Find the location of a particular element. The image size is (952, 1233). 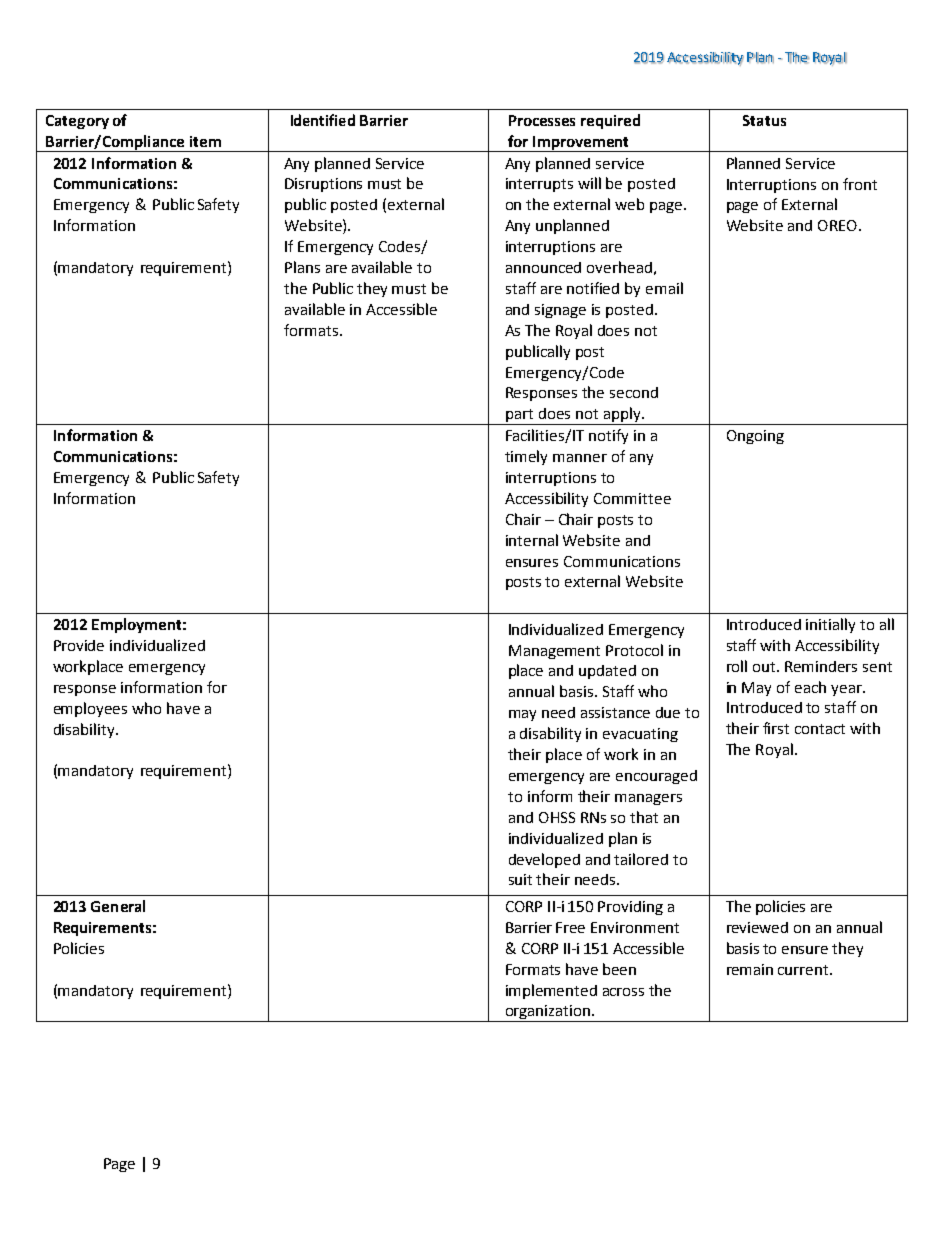

Status is located at coordinates (764, 120).
